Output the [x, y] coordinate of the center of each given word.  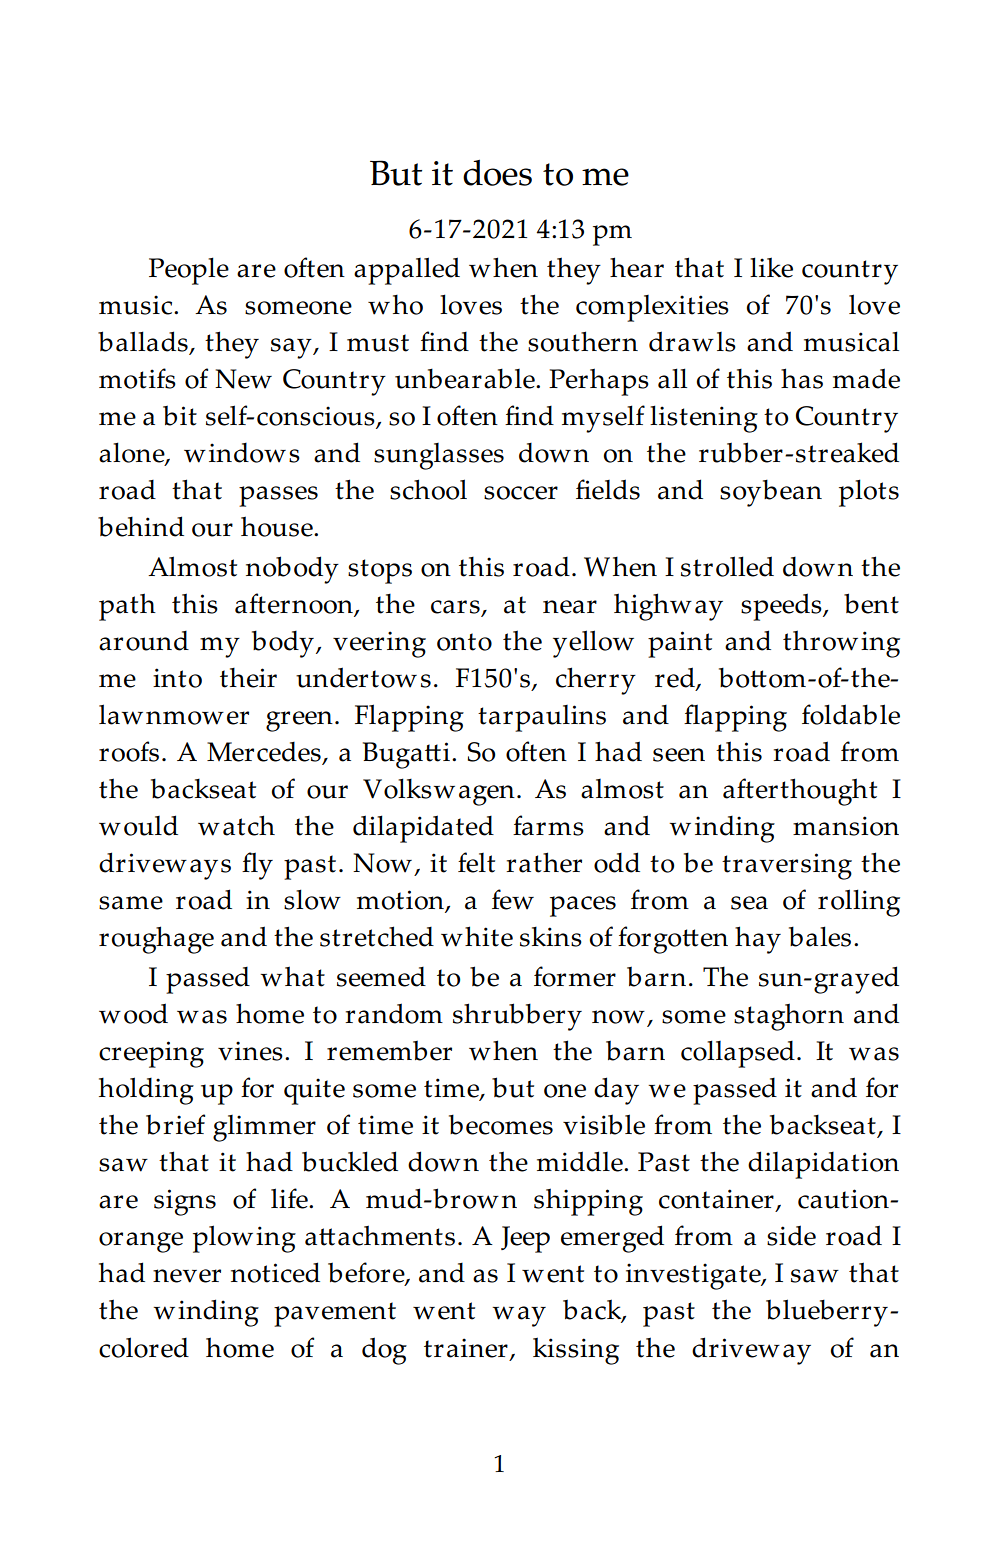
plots [869, 493]
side [791, 1235]
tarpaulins [542, 718]
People [189, 271]
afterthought [800, 792]
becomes [501, 1124]
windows [242, 453]
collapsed [738, 1054]
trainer [466, 1348]
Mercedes [265, 753]
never [187, 1276]
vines [250, 1051]
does [497, 172]
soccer [521, 493]
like [771, 267]
